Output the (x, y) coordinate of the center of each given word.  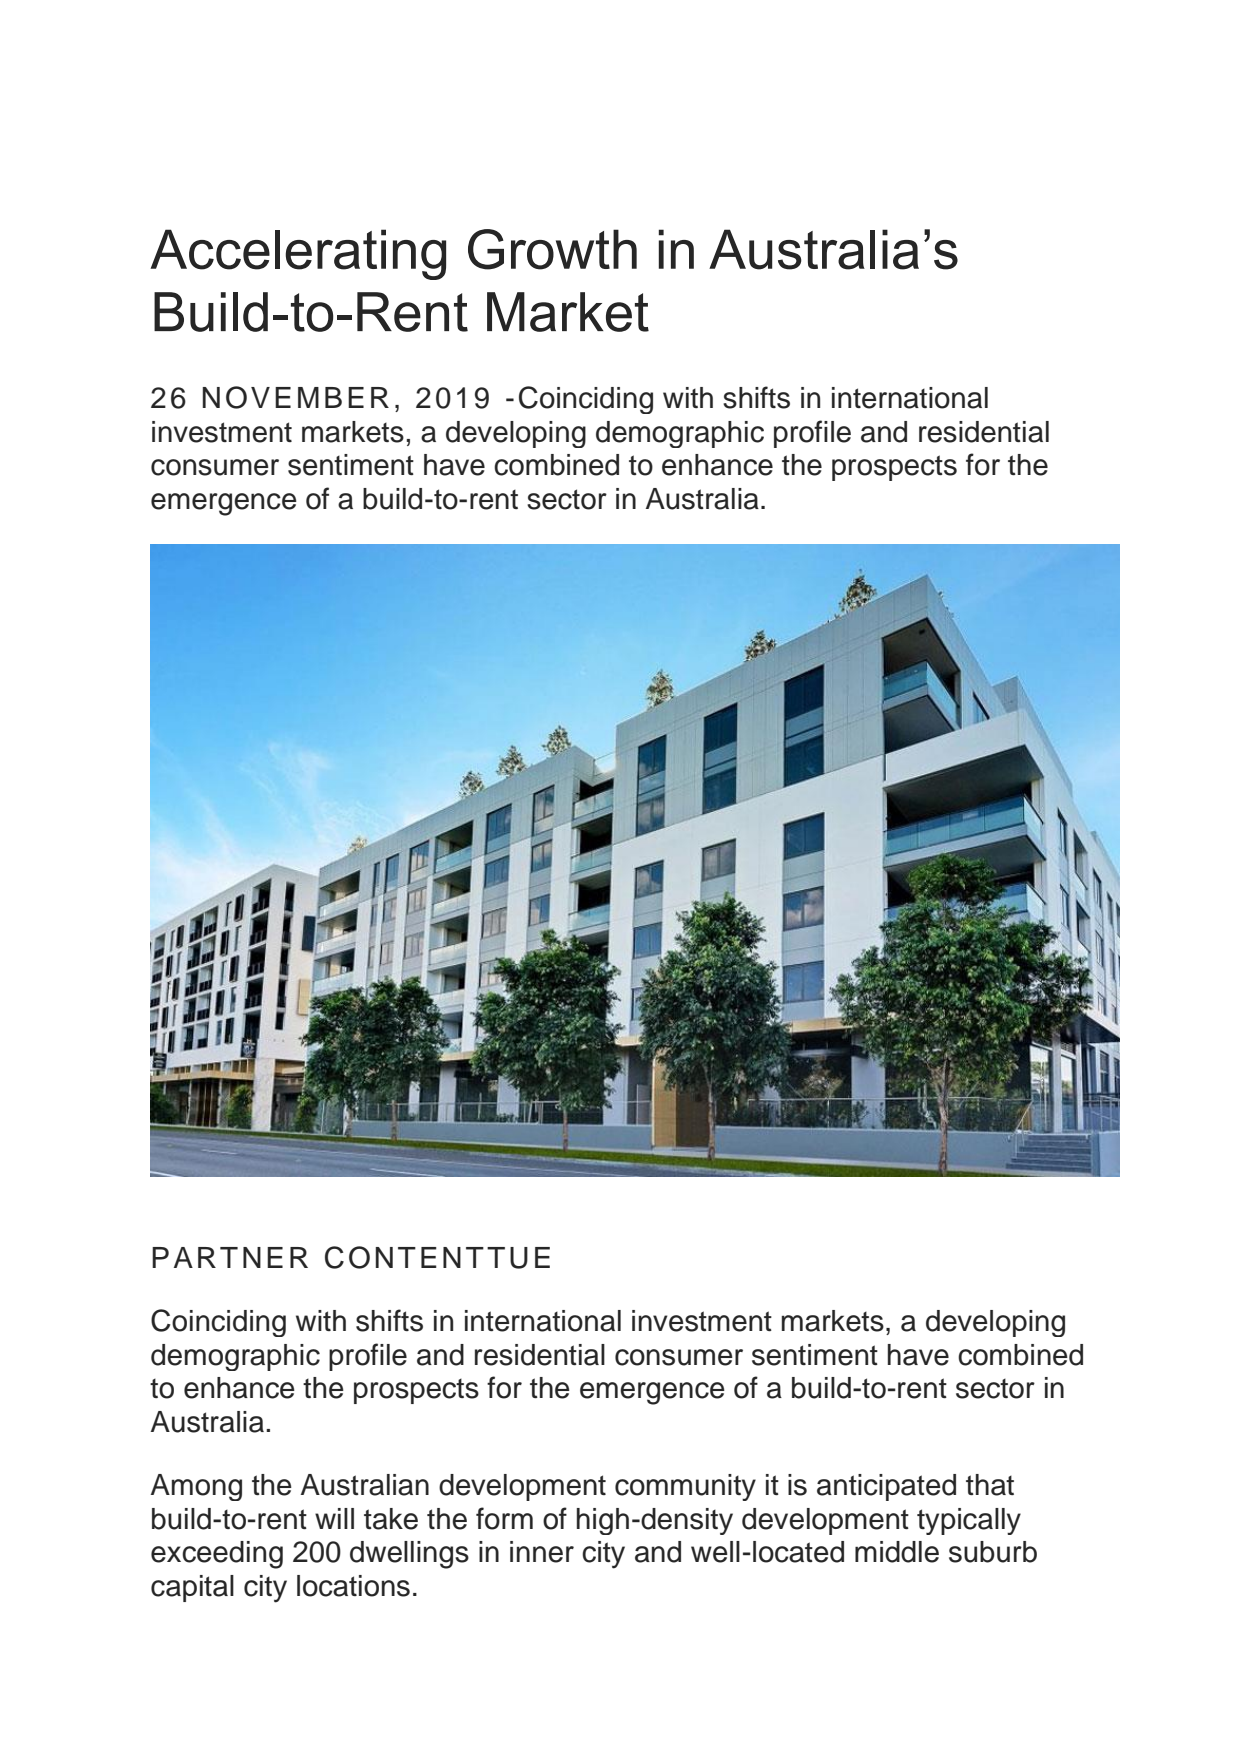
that (990, 1485)
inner (542, 1552)
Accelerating (298, 254)
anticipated (886, 1487)
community (685, 1487)
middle (897, 1552)
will (334, 1518)
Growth (552, 249)
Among (196, 1487)
